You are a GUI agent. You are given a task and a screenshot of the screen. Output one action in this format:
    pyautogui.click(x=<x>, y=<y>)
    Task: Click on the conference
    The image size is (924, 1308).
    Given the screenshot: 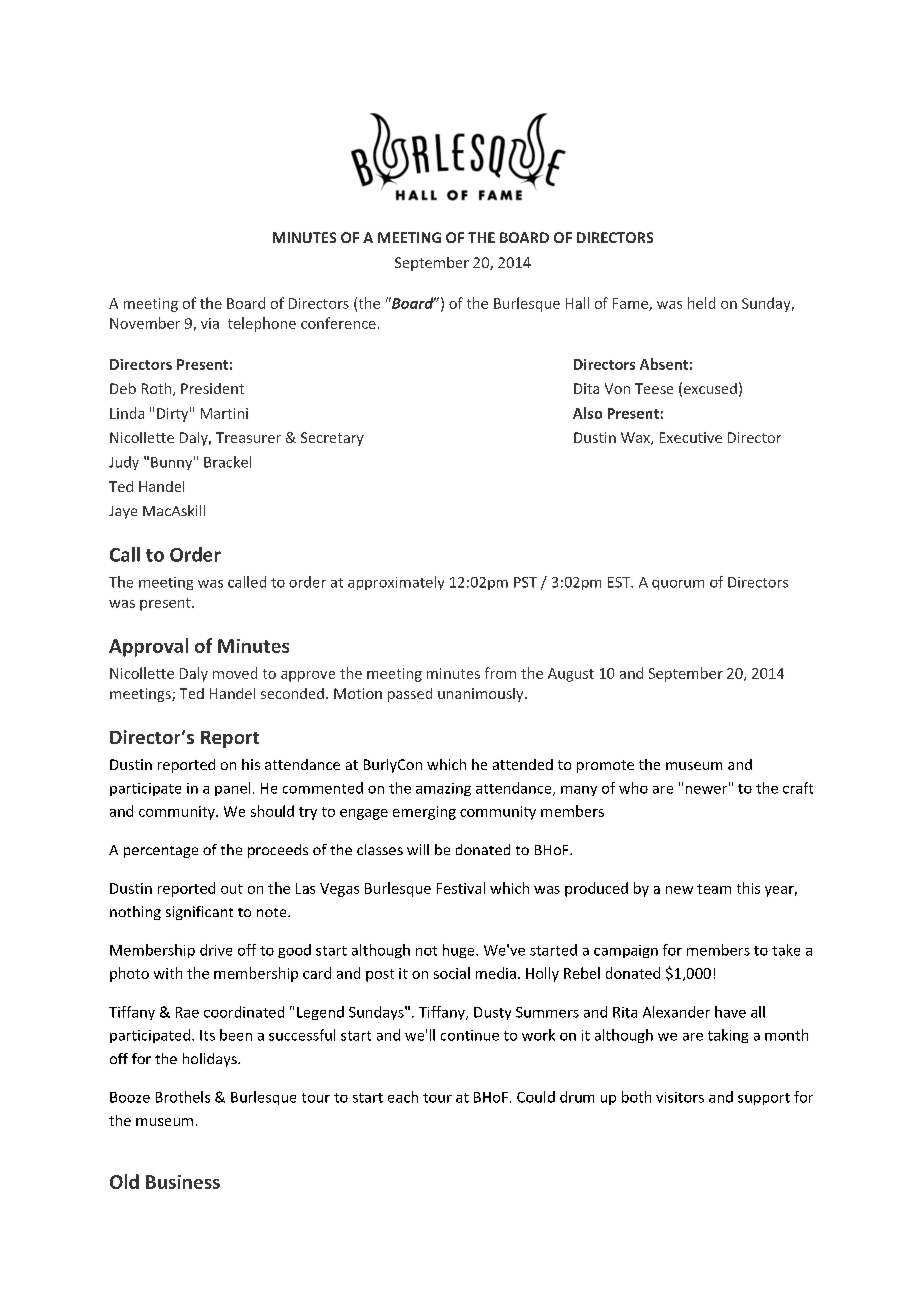 What is the action you would take?
    pyautogui.click(x=338, y=323)
